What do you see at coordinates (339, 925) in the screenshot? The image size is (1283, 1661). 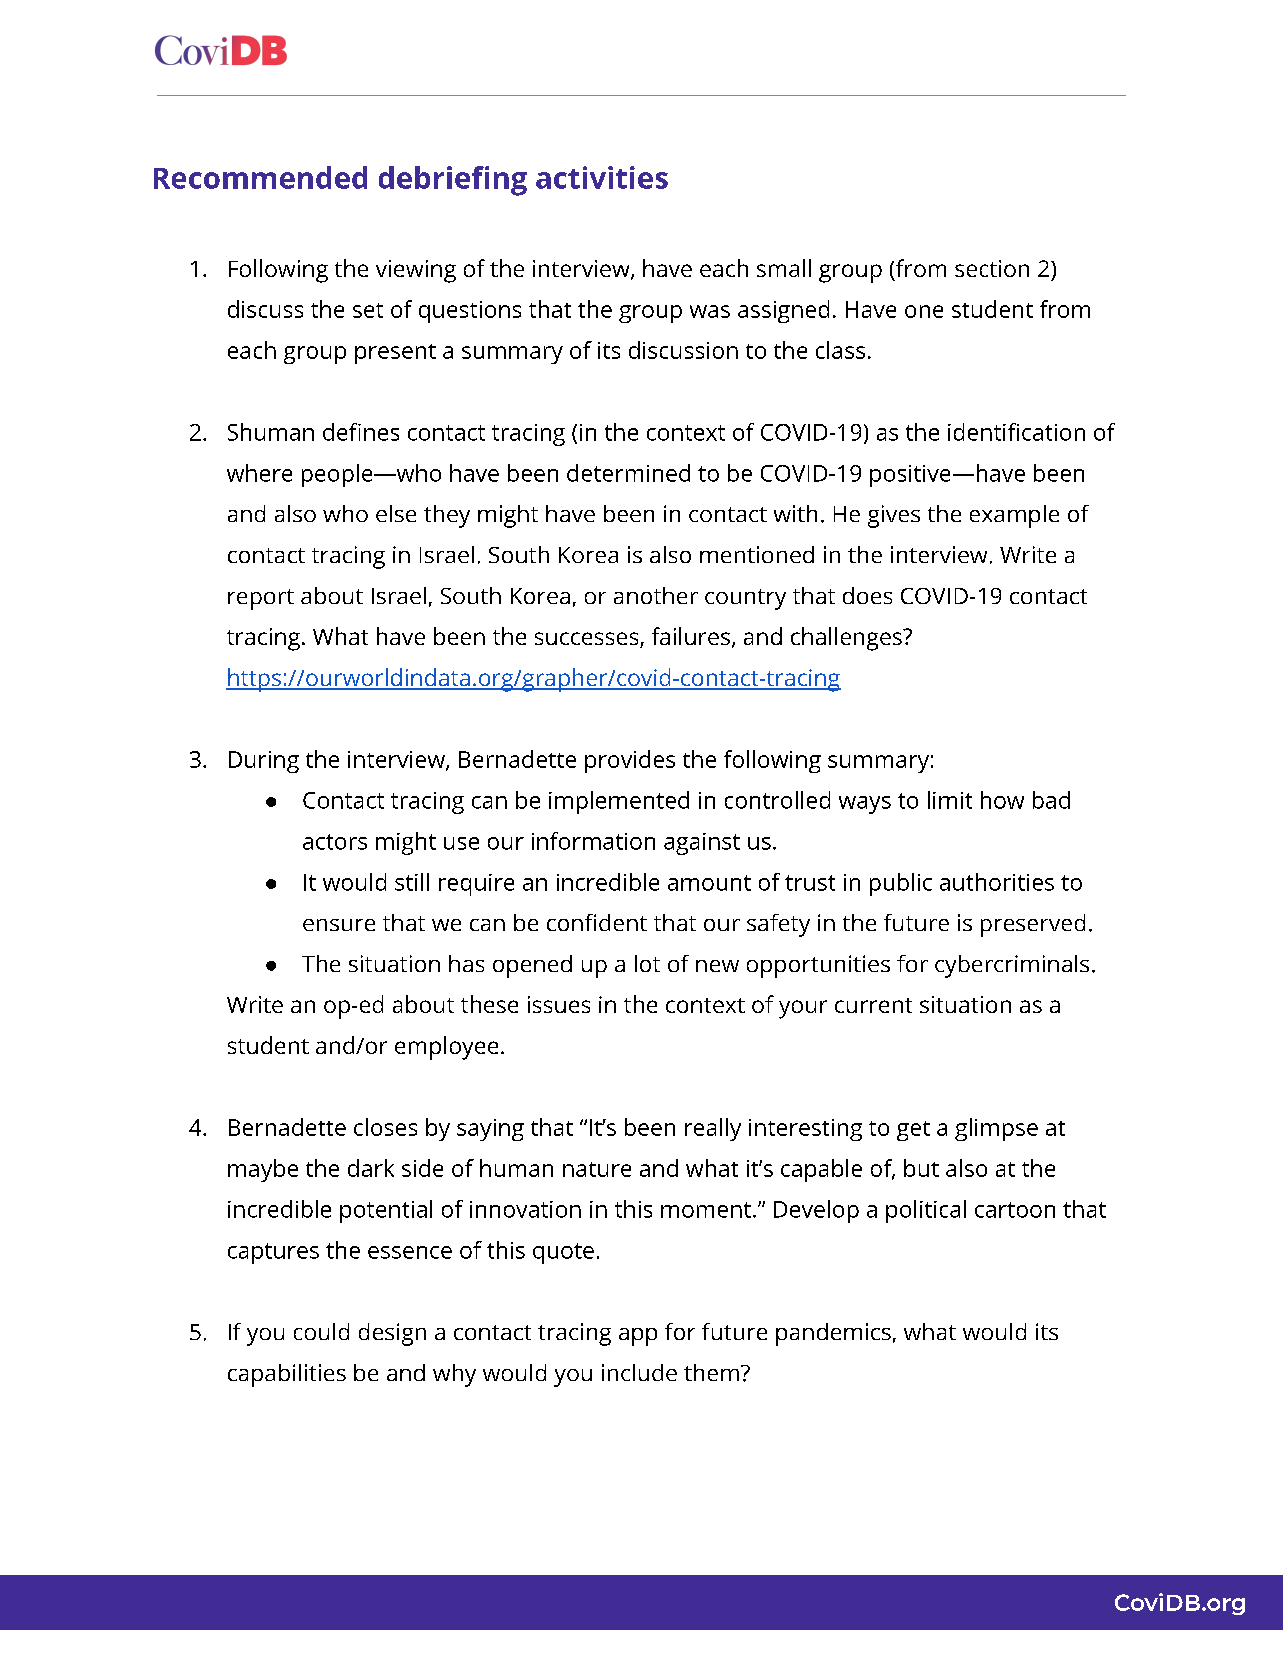 I see `ensure` at bounding box center [339, 925].
